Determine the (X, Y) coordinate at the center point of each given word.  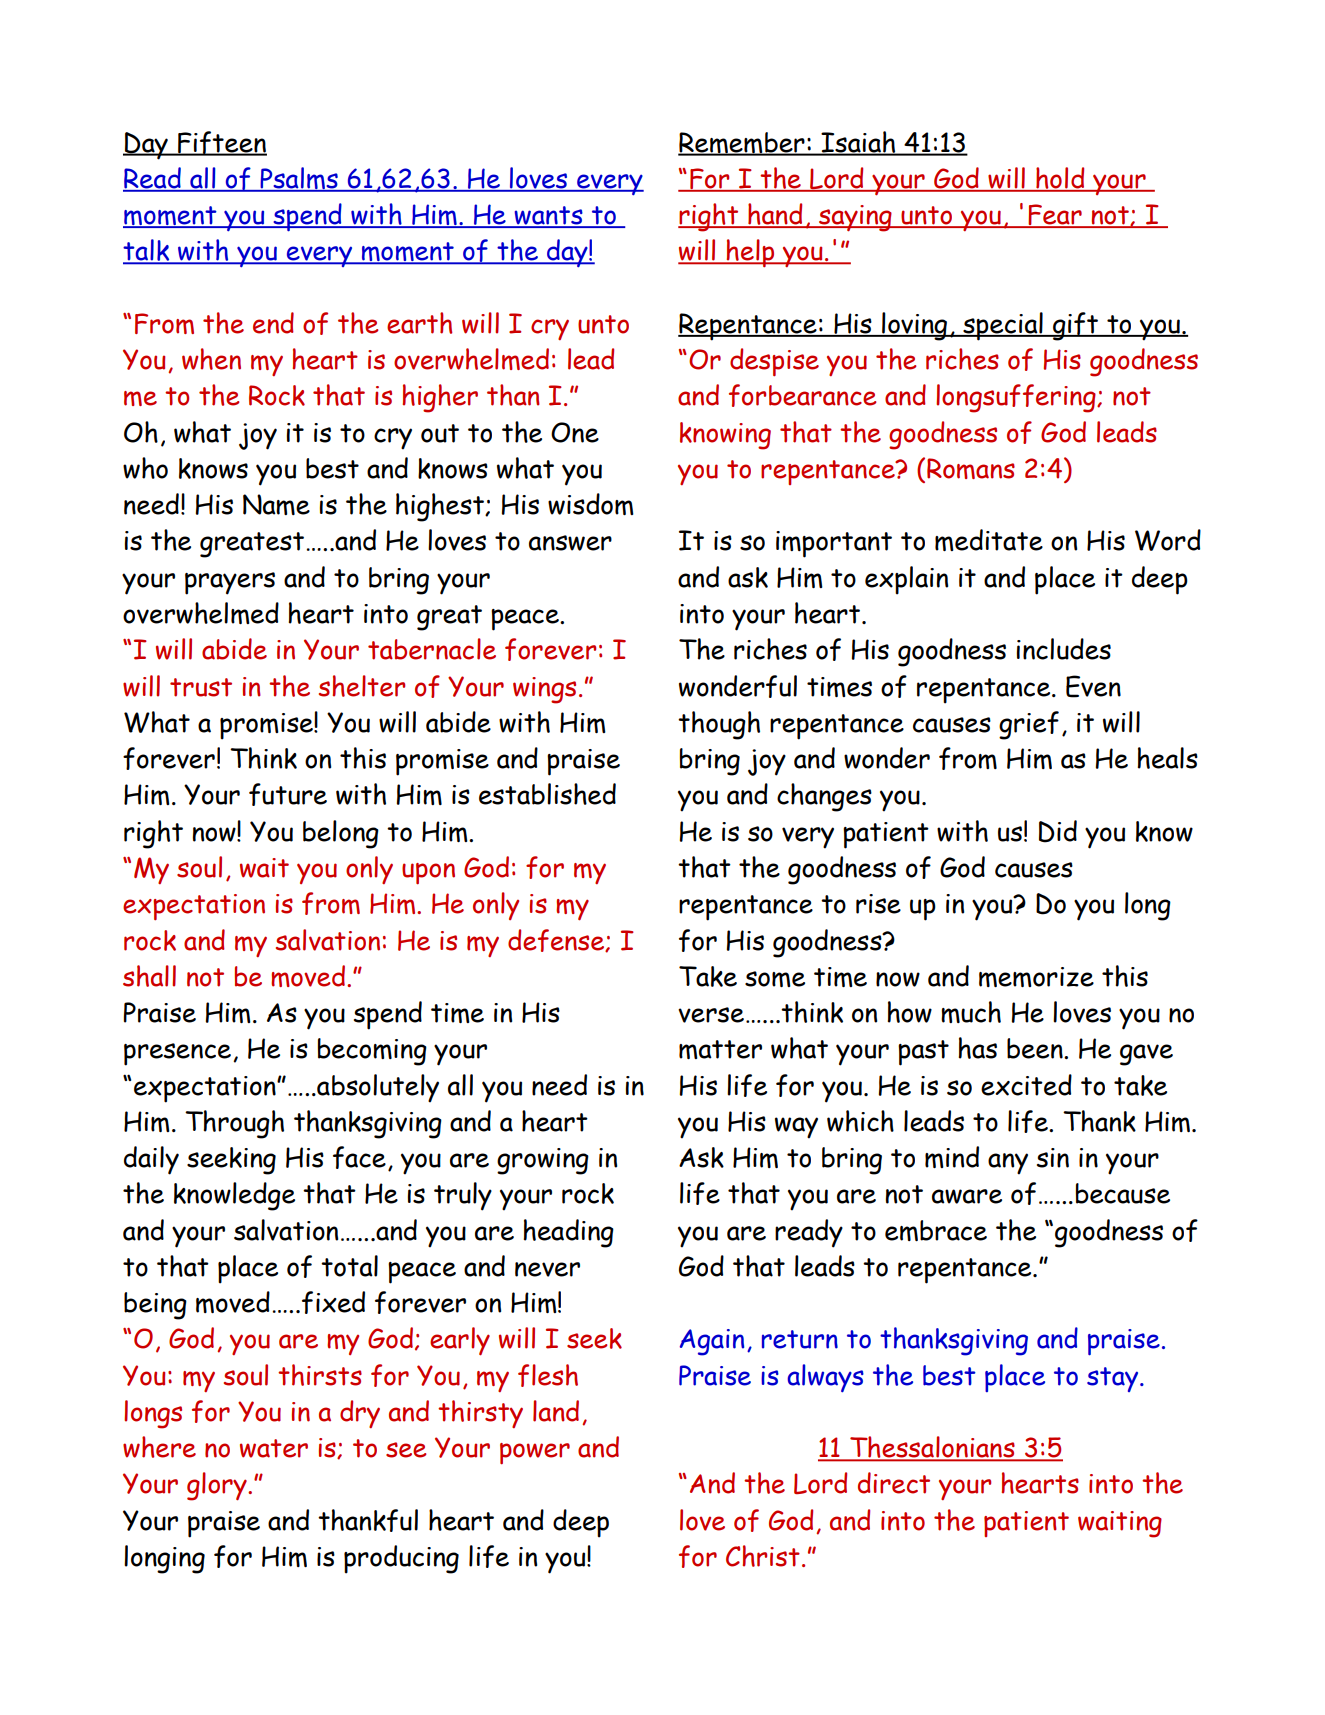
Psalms (299, 179)
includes (1064, 649)
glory (218, 1486)
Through (234, 1124)
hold (1060, 179)
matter (720, 1049)
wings (544, 690)
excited (1026, 1085)
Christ (763, 1556)
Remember (742, 144)
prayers (230, 583)
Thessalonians (932, 1448)
